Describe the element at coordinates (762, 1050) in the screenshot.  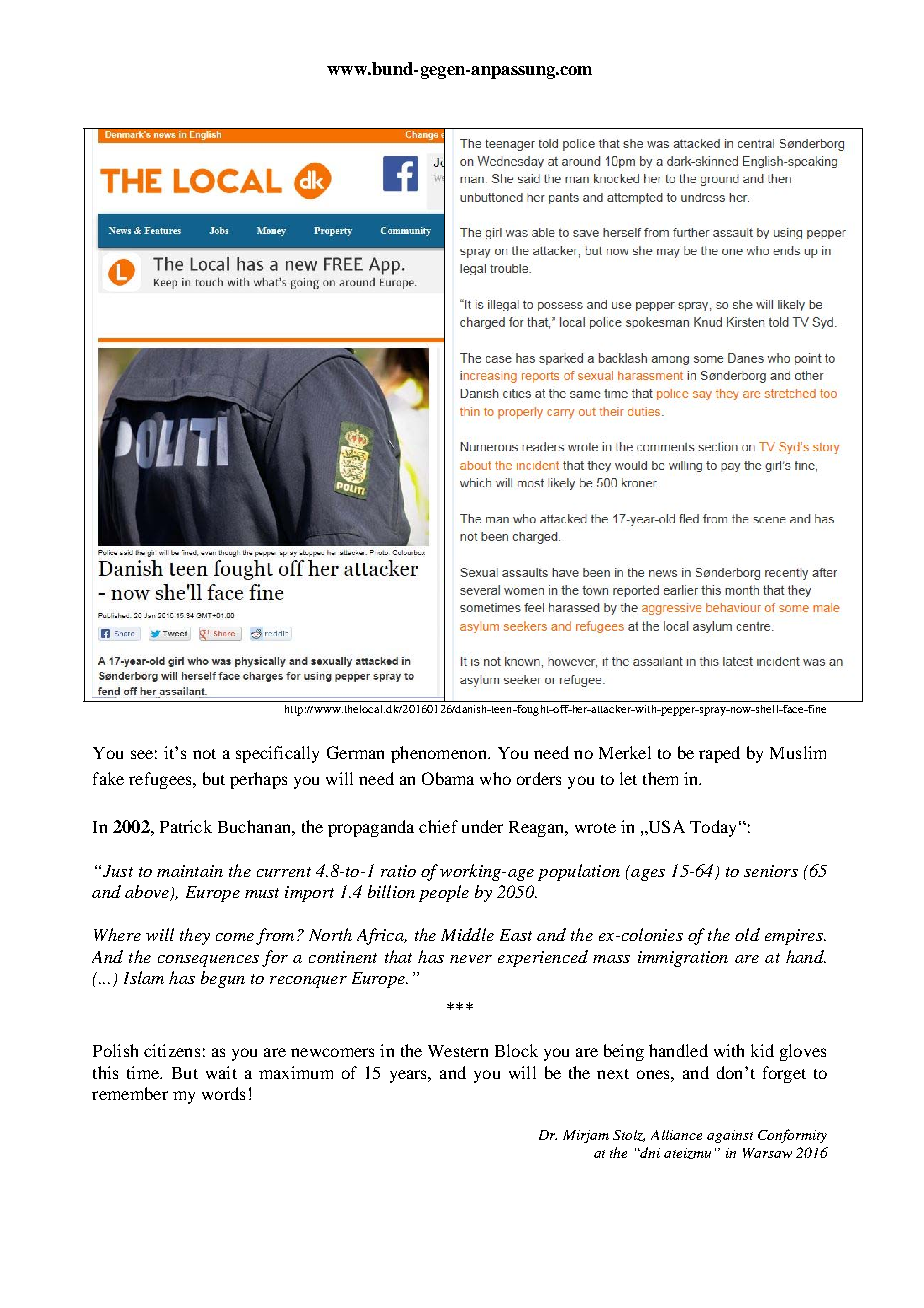
I see `kid` at that location.
